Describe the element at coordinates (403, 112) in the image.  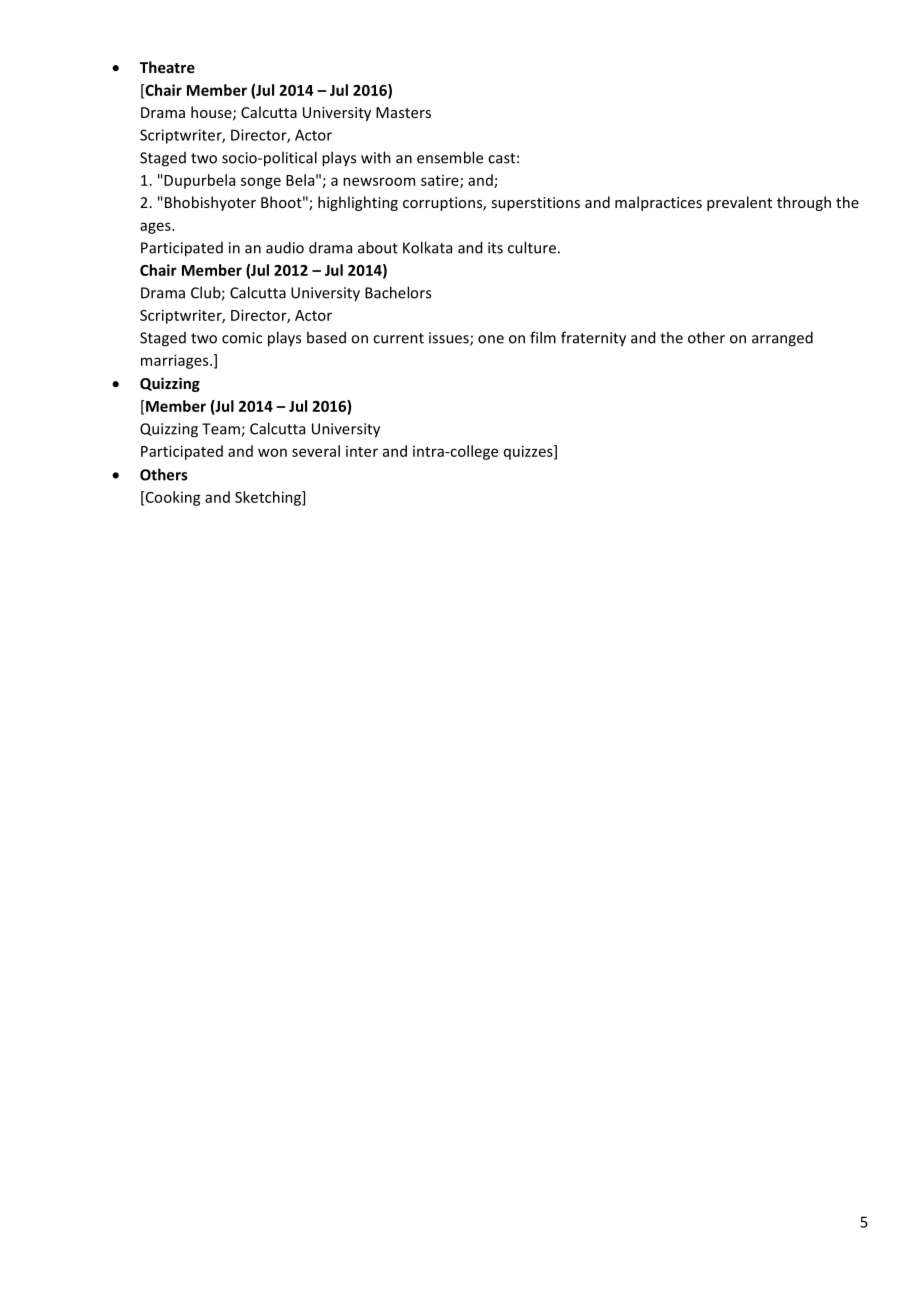
I see `Masters` at that location.
